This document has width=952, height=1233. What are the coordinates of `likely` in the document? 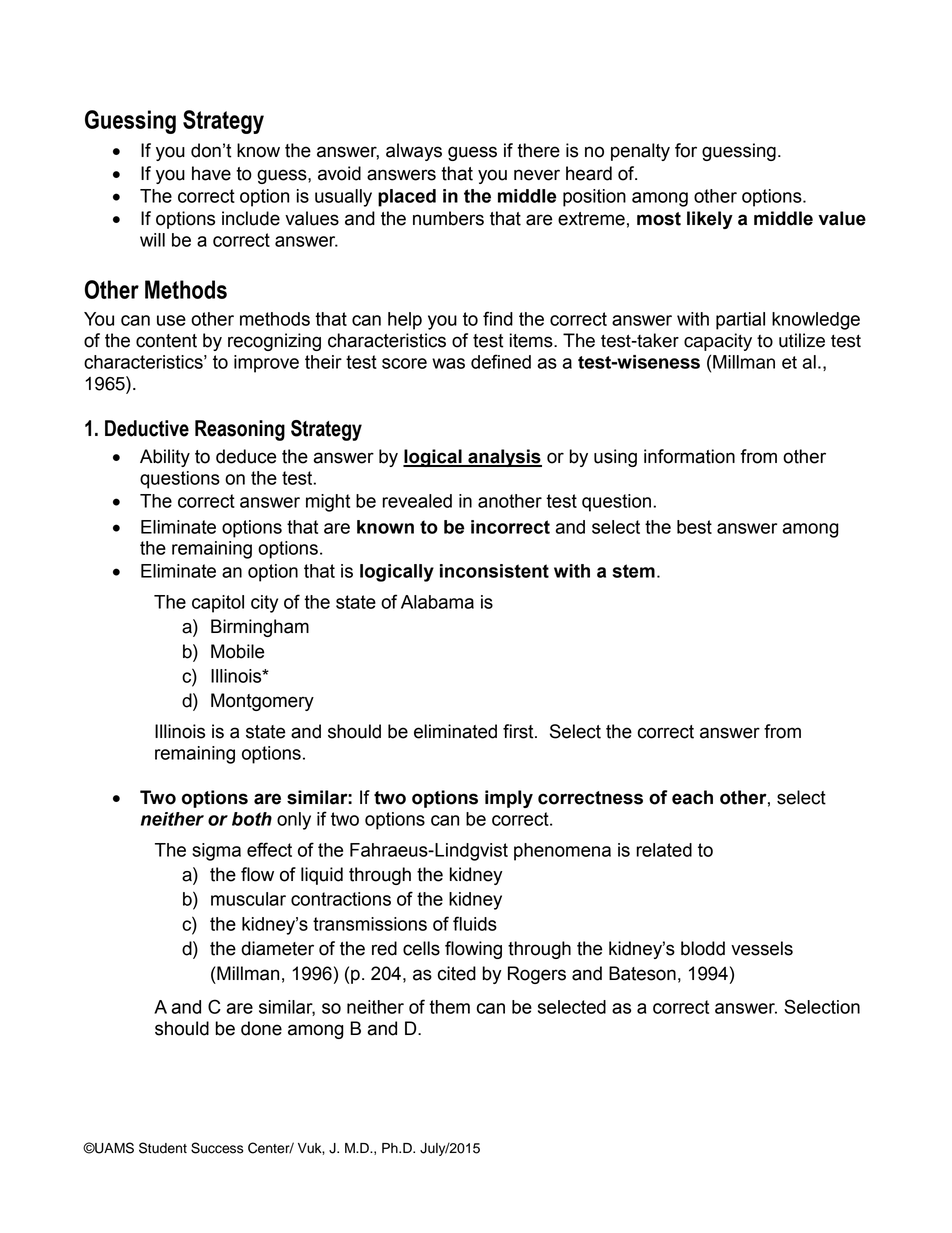 It's located at (710, 220).
